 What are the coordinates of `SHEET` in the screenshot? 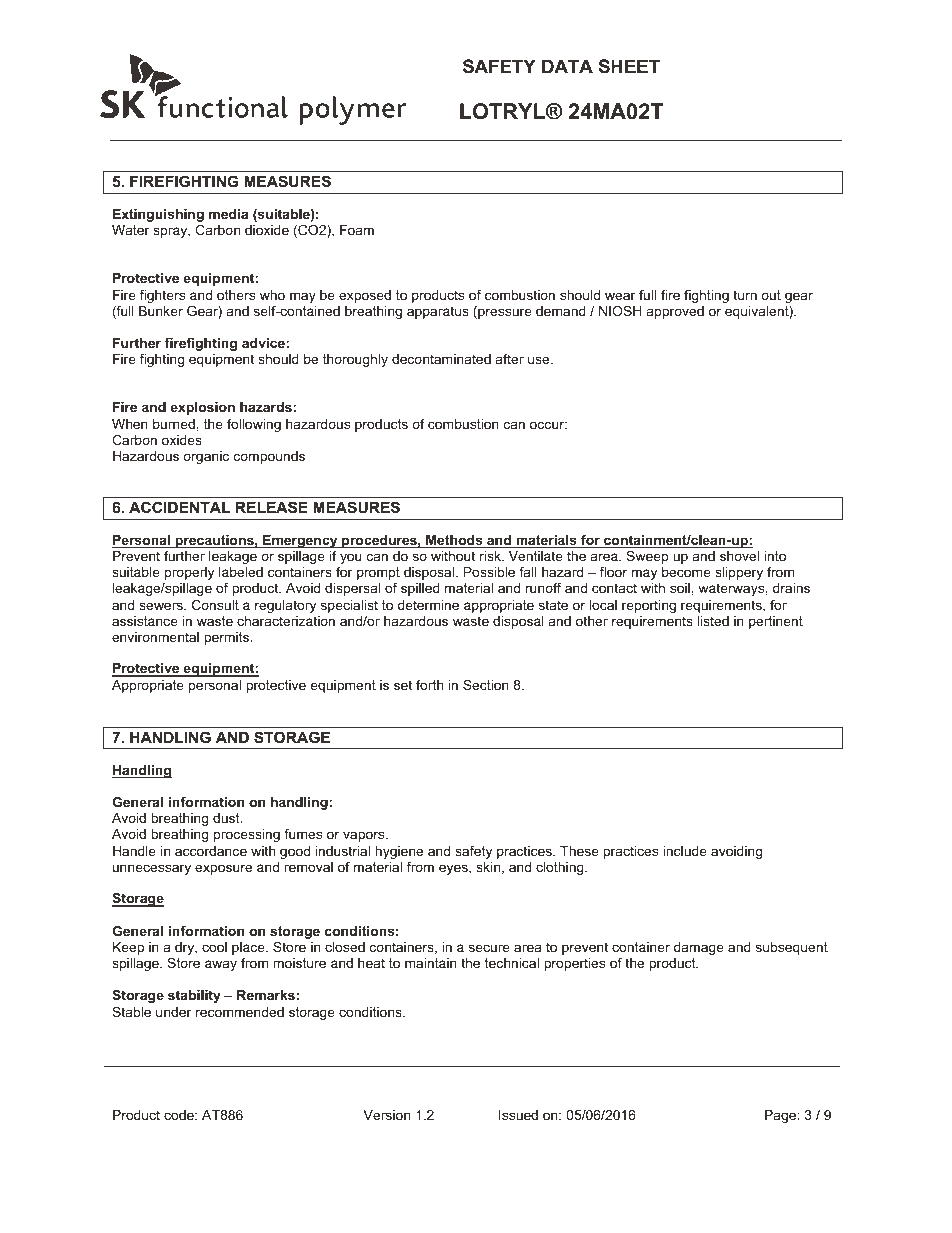 It's located at (629, 66).
